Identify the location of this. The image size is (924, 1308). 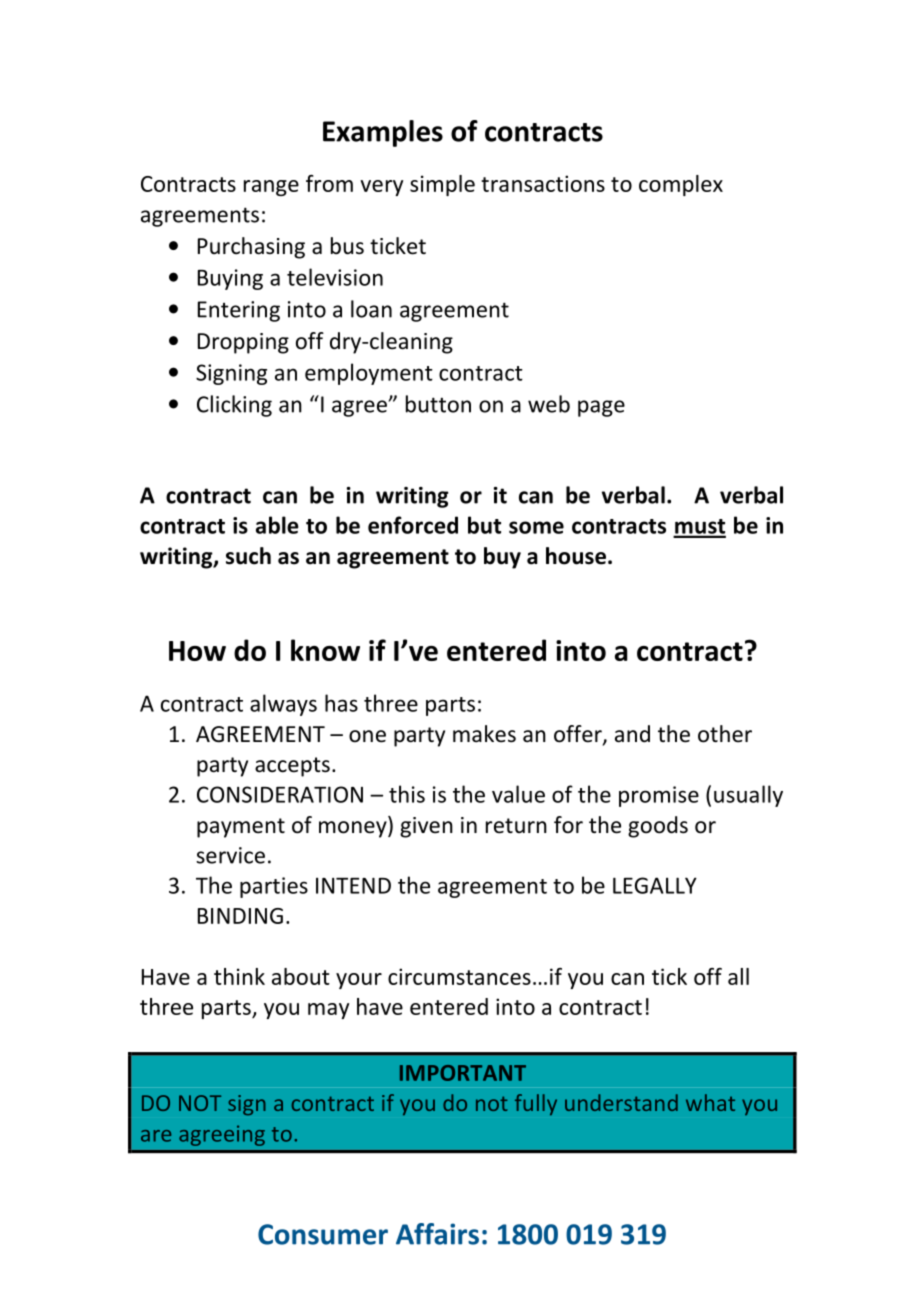
(407, 794).
